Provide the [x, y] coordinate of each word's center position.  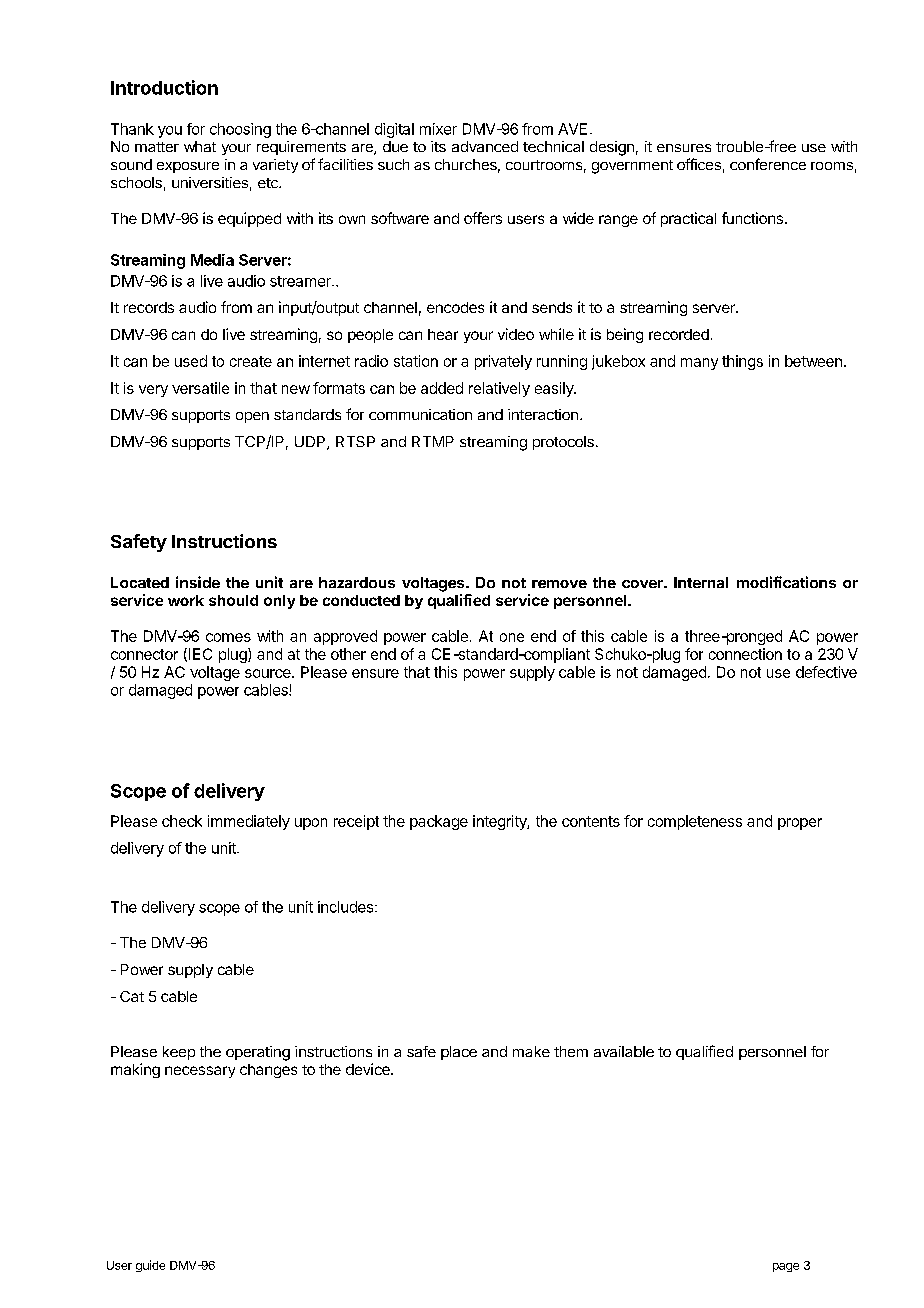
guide [150, 1266]
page [786, 1267]
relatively [499, 389]
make [531, 1051]
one [512, 637]
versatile [200, 388]
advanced [485, 146]
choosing [240, 130]
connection [745, 654]
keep [179, 1053]
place [459, 1053]
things [742, 362]
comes [228, 637]
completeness [695, 822]
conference [768, 164]
